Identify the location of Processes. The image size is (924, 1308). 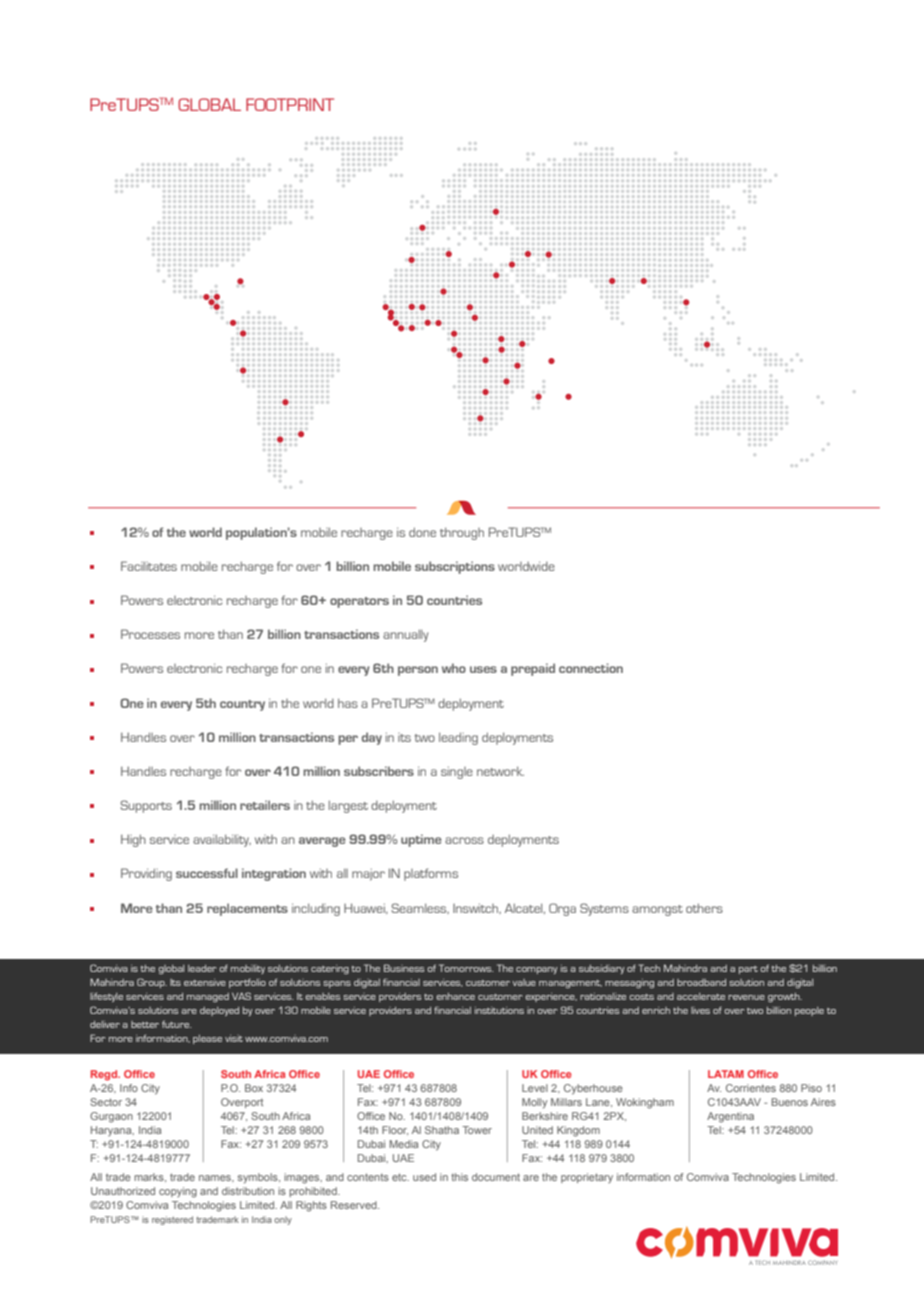
(150, 634).
